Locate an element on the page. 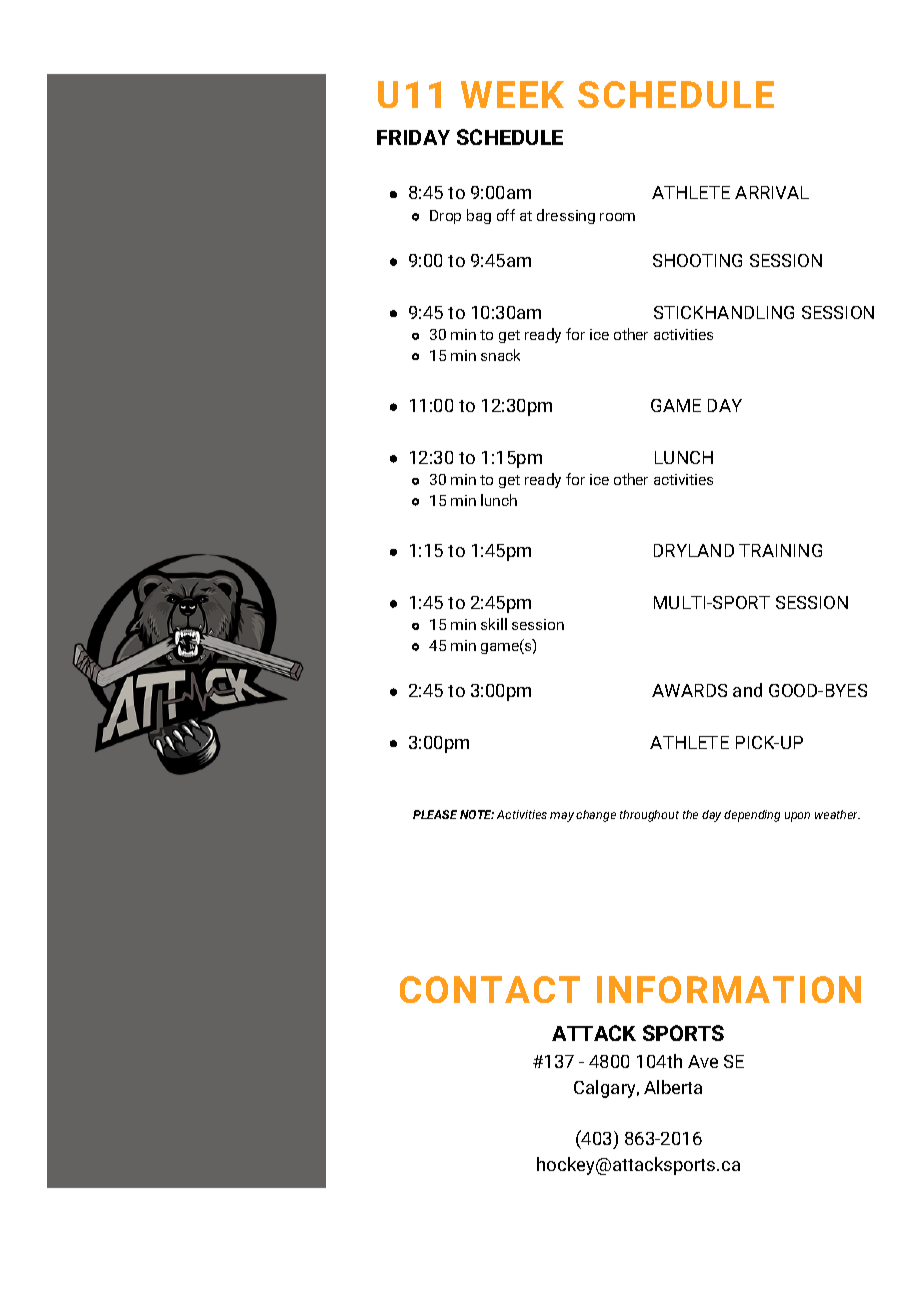 This image has height=1308, width=924. FRIDAY is located at coordinates (413, 137).
